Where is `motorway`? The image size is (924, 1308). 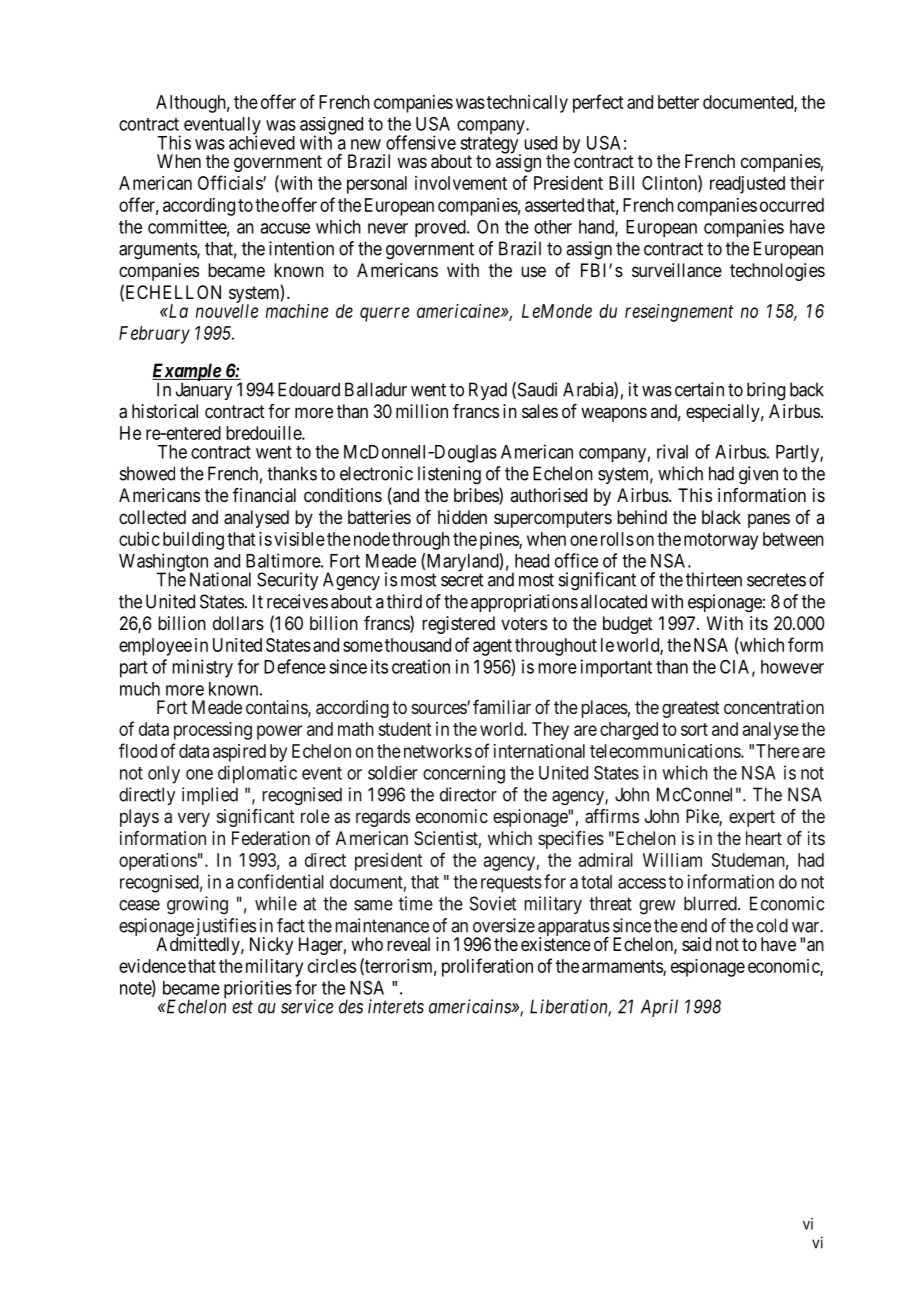 motorway is located at coordinates (721, 541).
